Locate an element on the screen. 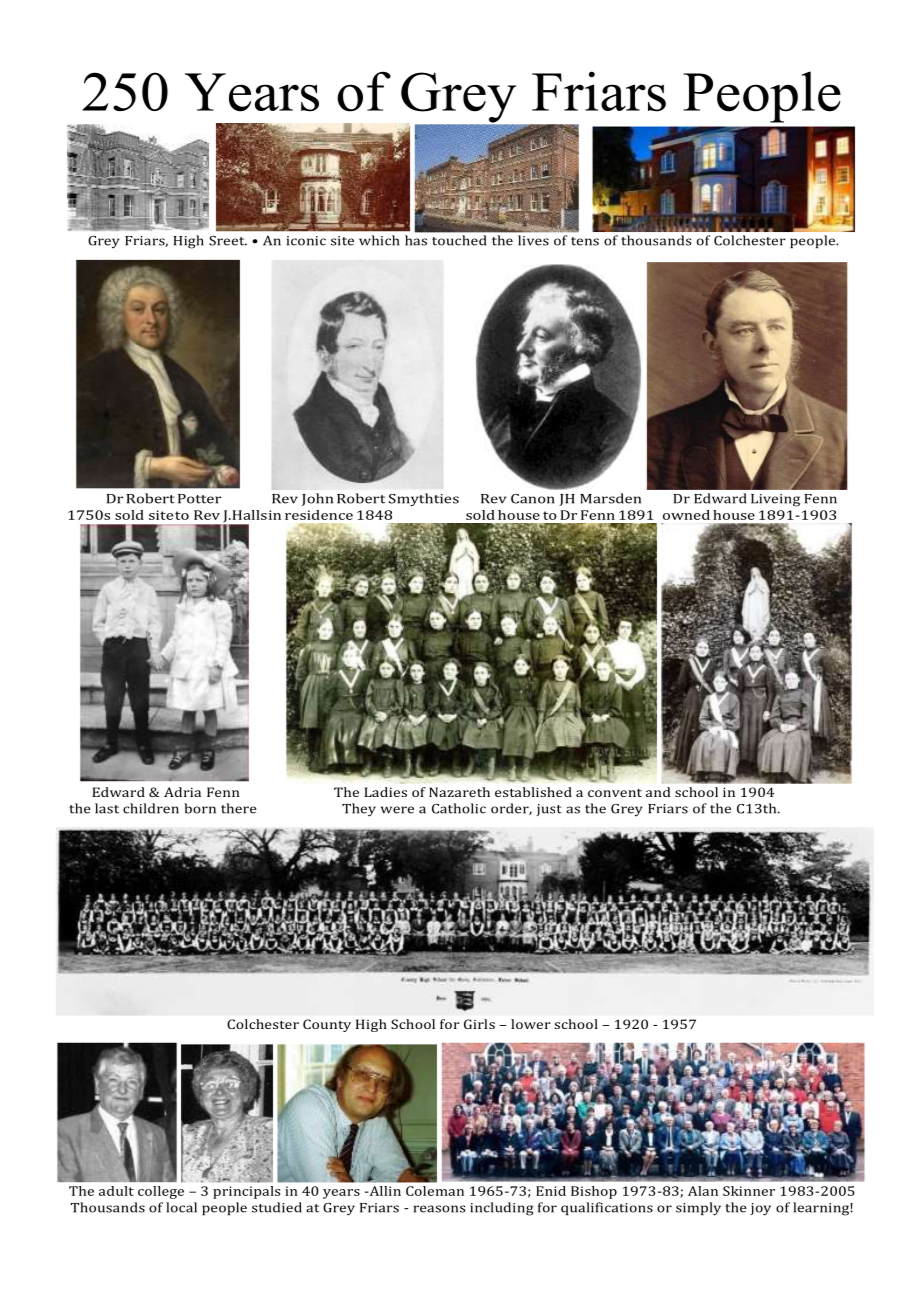 This screenshot has width=924, height=1307. owned is located at coordinates (686, 515).
